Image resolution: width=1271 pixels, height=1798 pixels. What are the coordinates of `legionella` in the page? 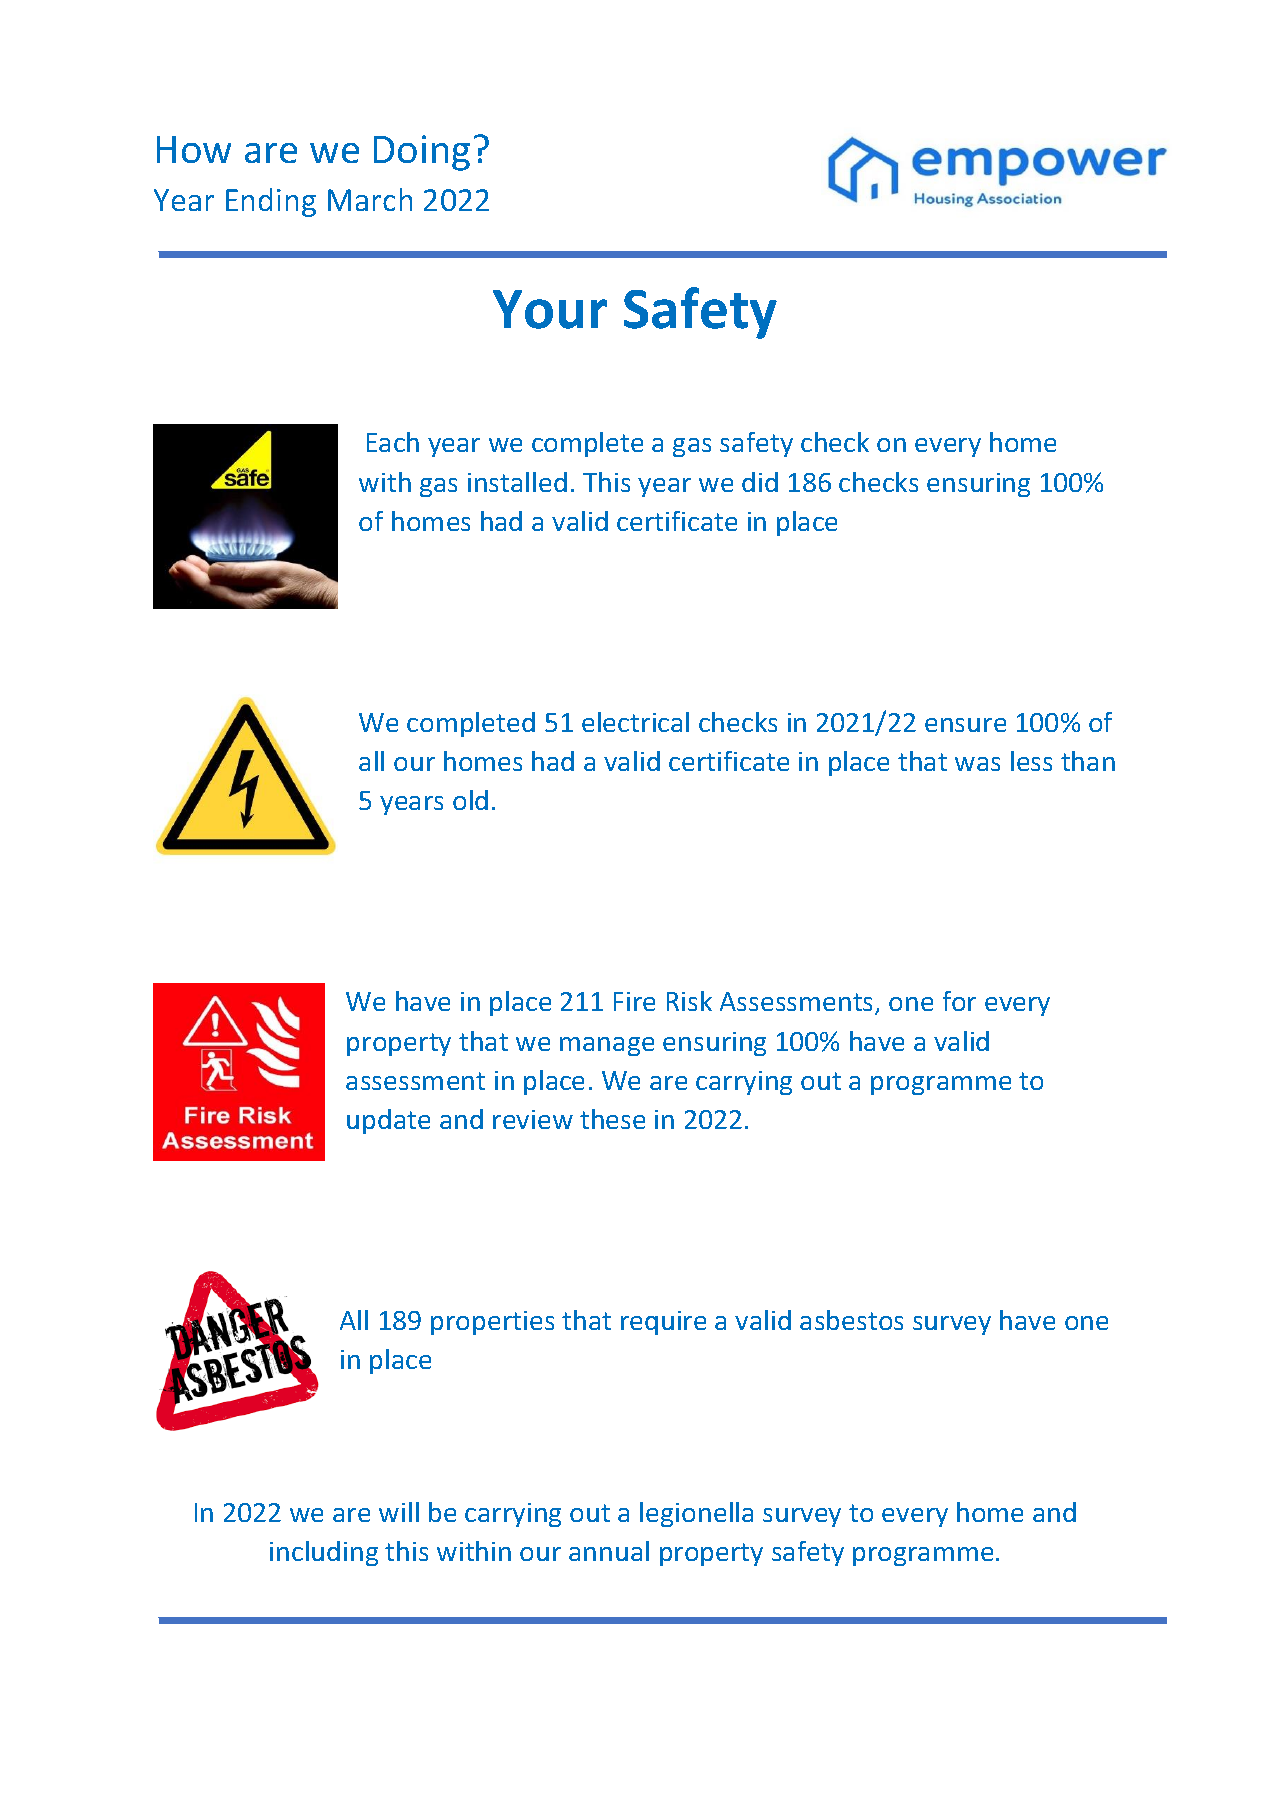 It's located at (696, 1514).
